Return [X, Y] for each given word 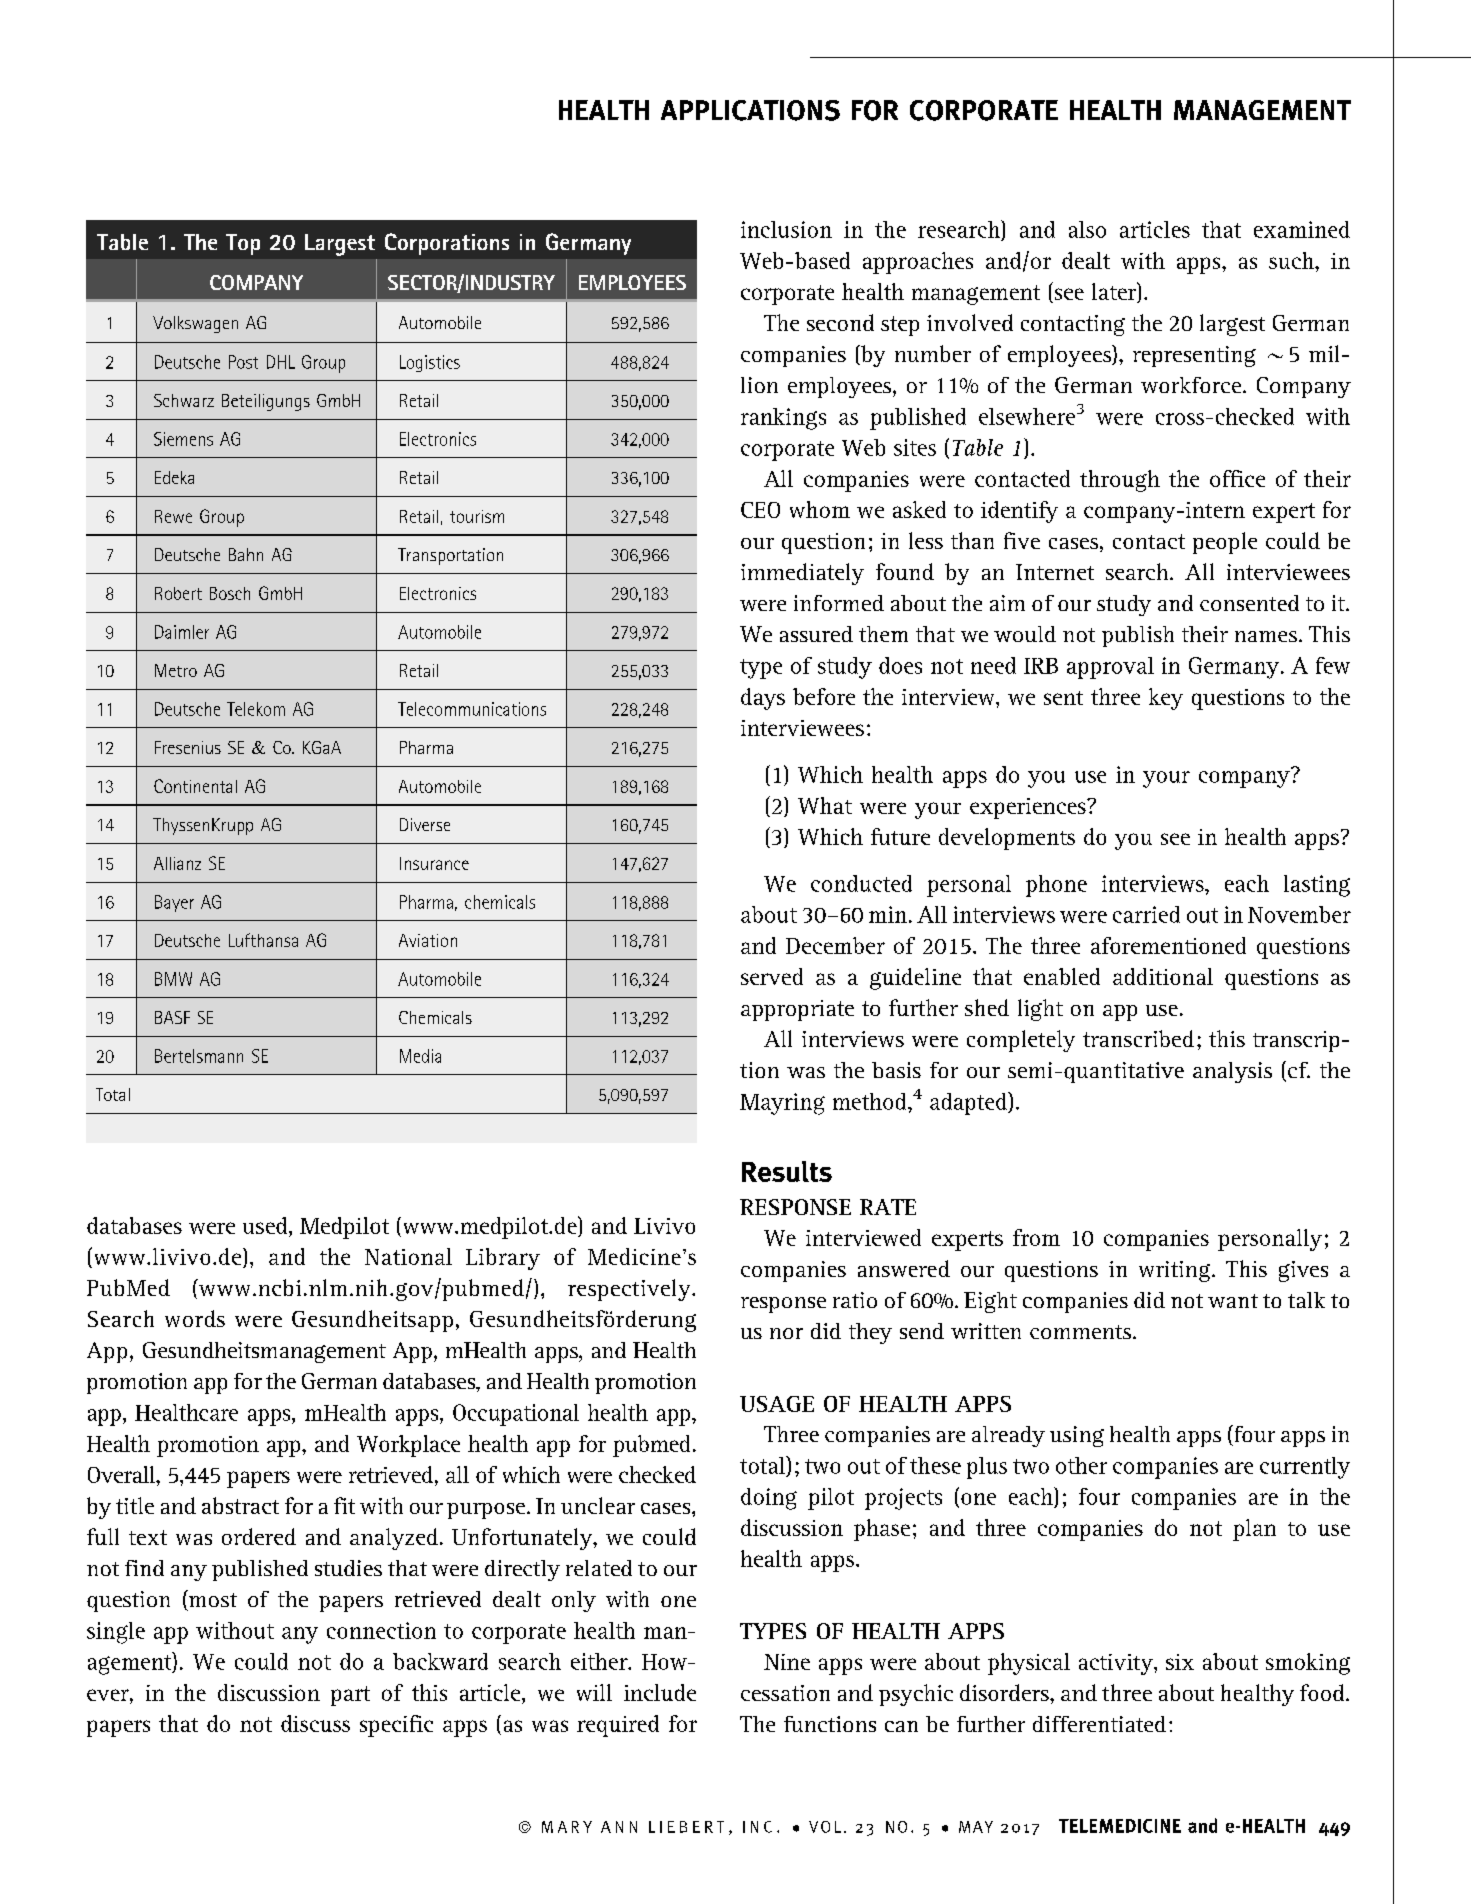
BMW [173, 979]
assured [816, 634]
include [660, 1692]
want [1233, 1301]
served [772, 976]
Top [243, 244]
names [1266, 636]
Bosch [230, 593]
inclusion [786, 229]
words [195, 1318]
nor [786, 1333]
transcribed [1138, 1038]
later [1115, 292]
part [350, 1696]
